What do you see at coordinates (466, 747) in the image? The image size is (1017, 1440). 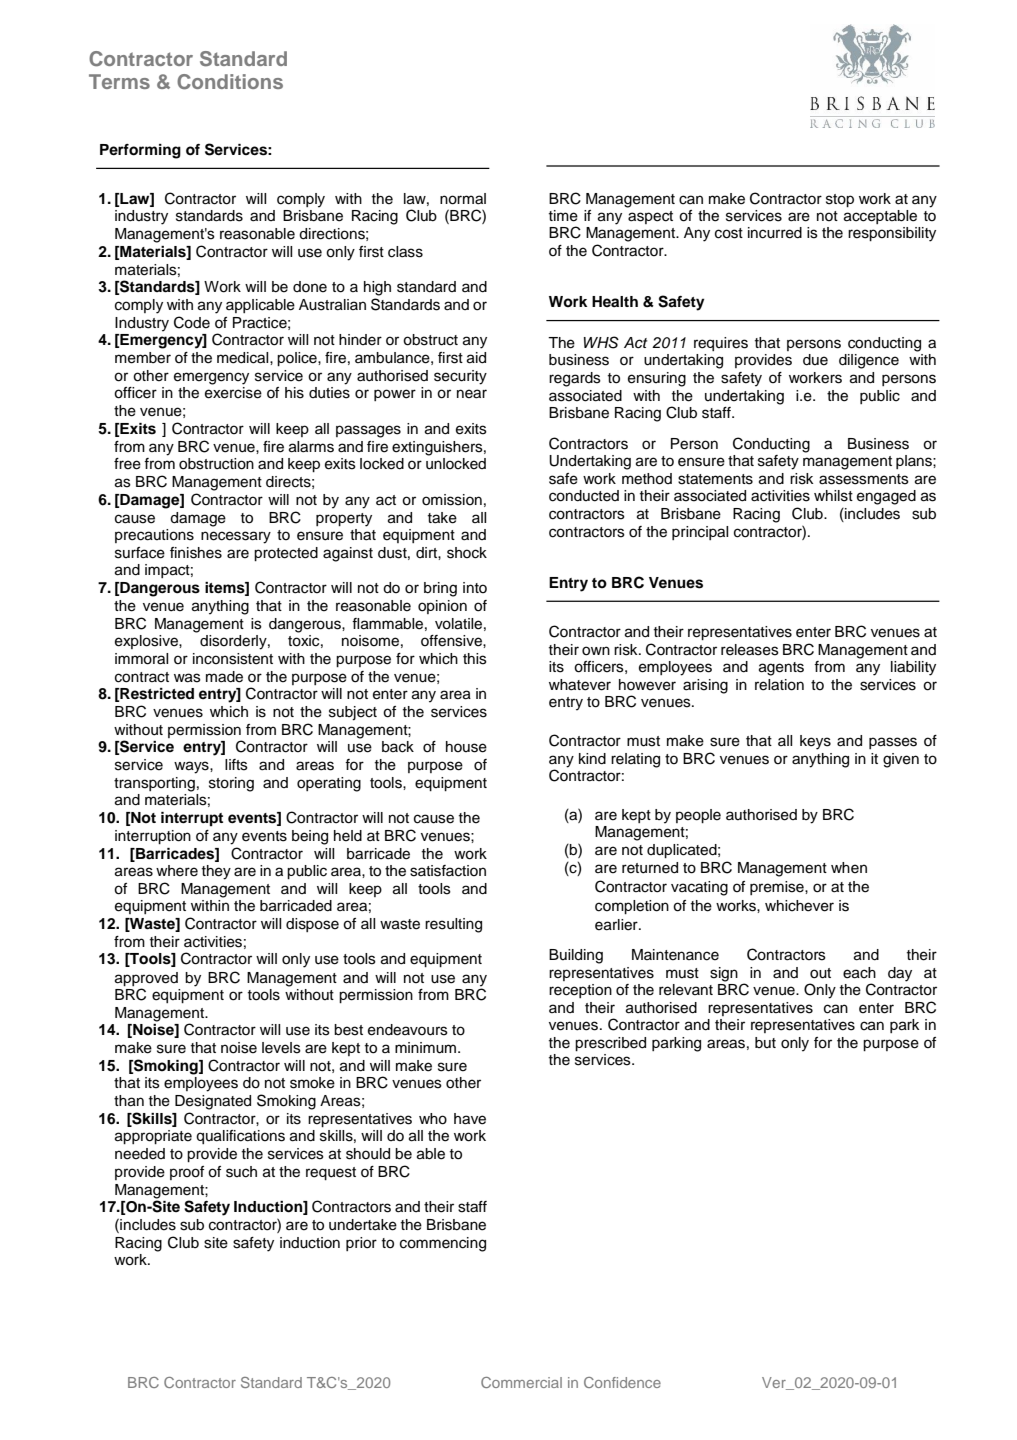 I see `house` at bounding box center [466, 747].
